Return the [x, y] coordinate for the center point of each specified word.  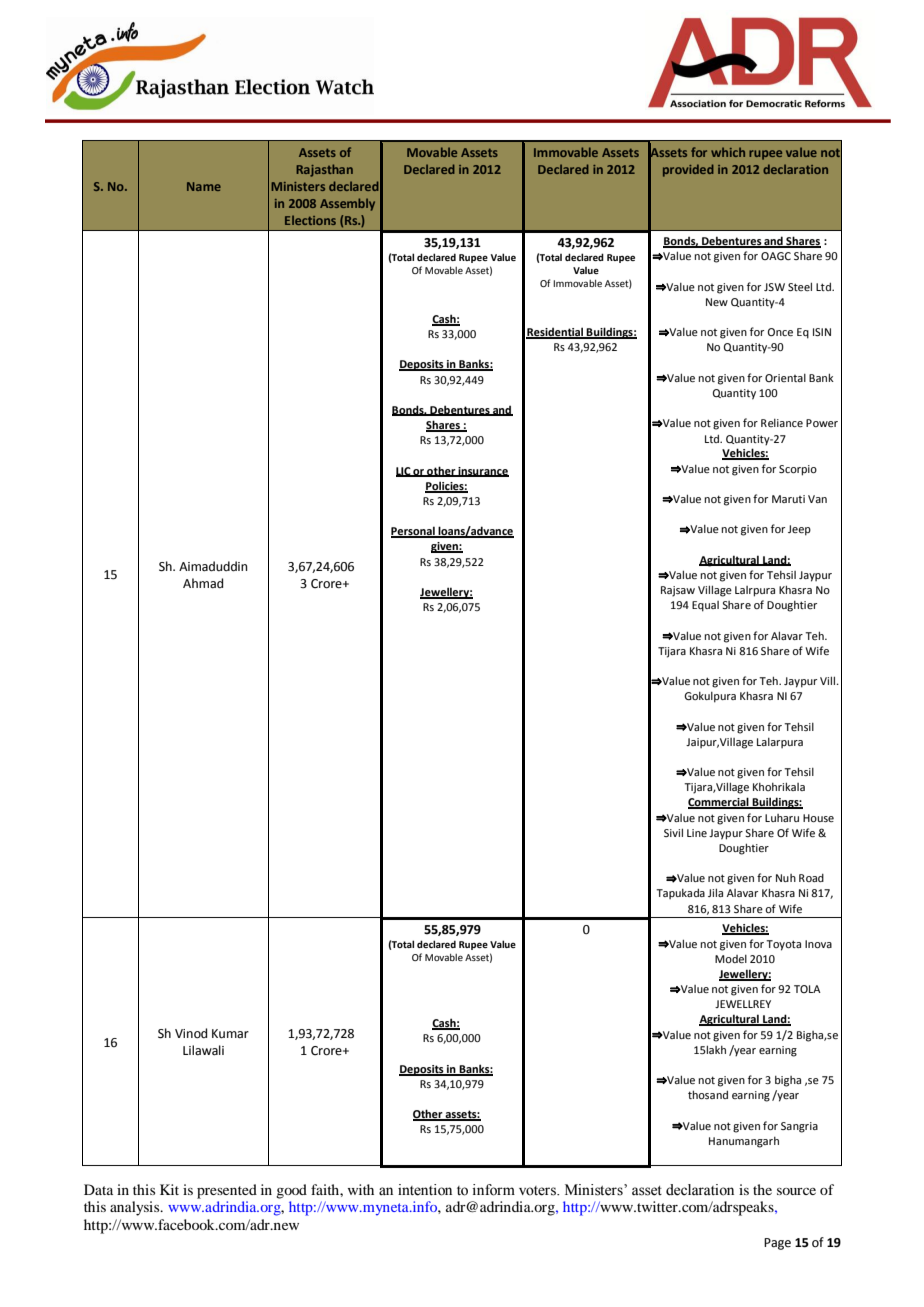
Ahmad [203, 583]
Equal [705, 606]
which [728, 152]
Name [204, 186]
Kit [169, 1189]
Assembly [347, 204]
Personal [414, 532]
